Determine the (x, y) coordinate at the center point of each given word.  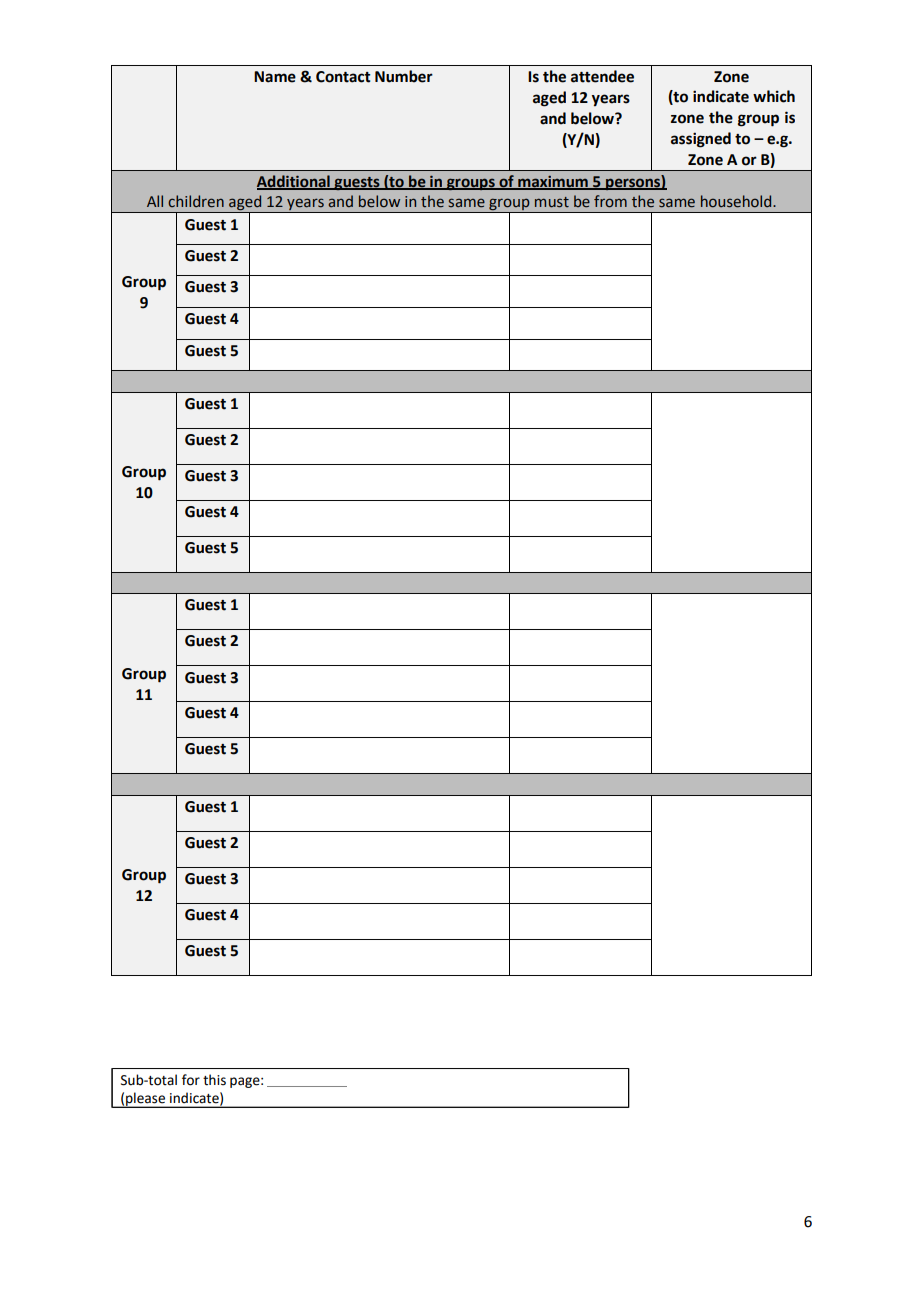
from (610, 201)
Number (404, 76)
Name (275, 77)
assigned (701, 140)
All (155, 201)
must (552, 202)
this (214, 1080)
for (191, 1080)
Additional (294, 182)
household (737, 201)
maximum (553, 183)
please (145, 1100)
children (196, 201)
